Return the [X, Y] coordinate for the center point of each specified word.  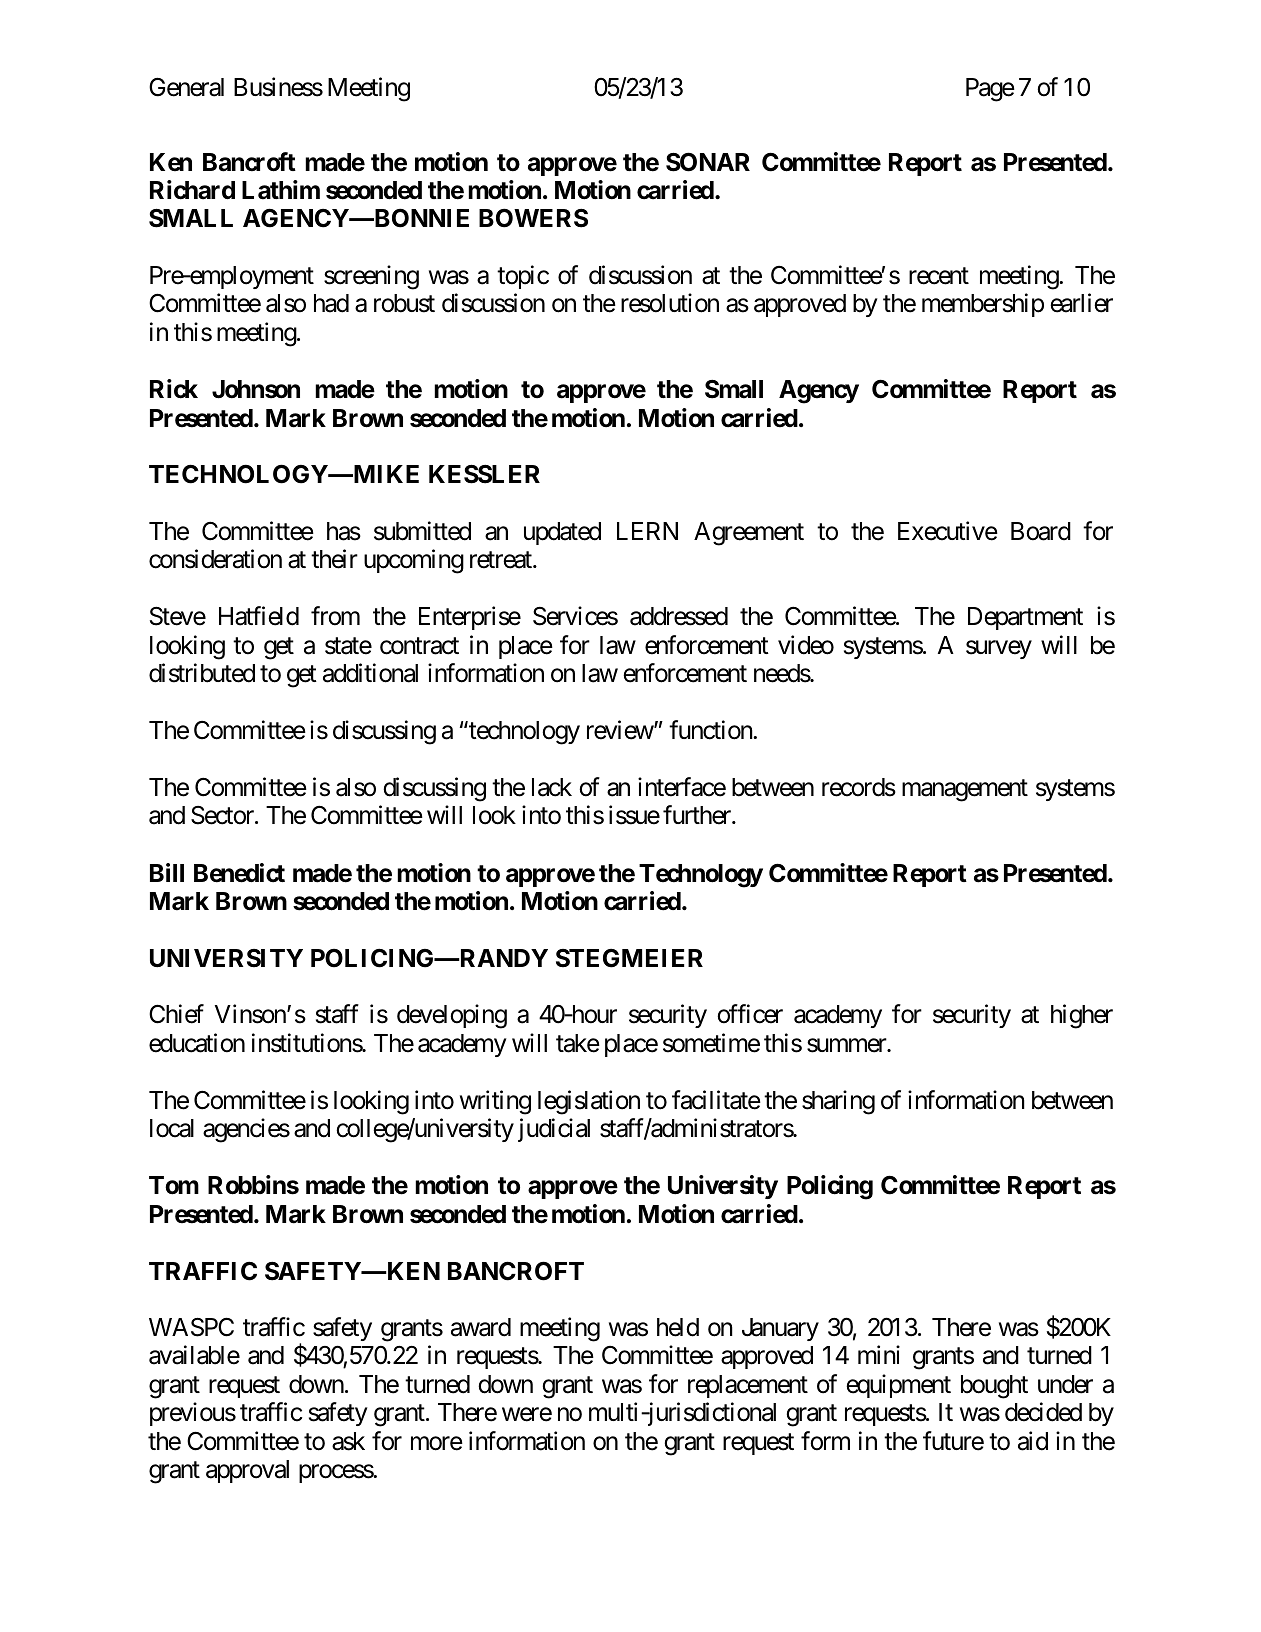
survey [999, 649]
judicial [554, 1130]
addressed [679, 616]
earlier [1081, 303]
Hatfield [259, 616]
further [698, 815]
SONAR [708, 162]
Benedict [239, 873]
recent [939, 276]
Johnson [256, 389]
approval [247, 1471]
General [186, 87]
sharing [838, 1102]
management [965, 790]
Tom [174, 1185]
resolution [670, 303]
